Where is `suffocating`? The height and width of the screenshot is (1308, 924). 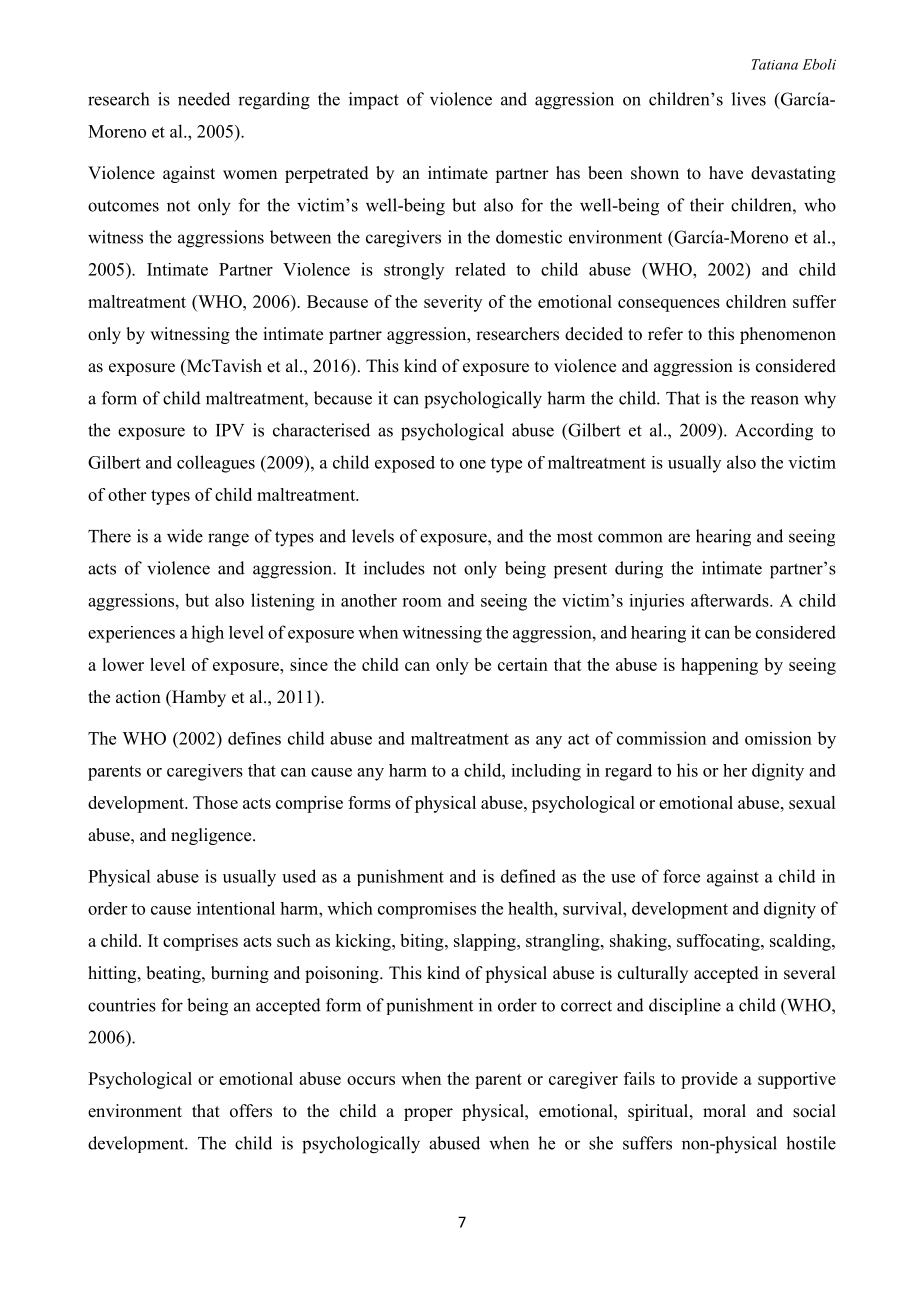
suffocating is located at coordinates (719, 942).
